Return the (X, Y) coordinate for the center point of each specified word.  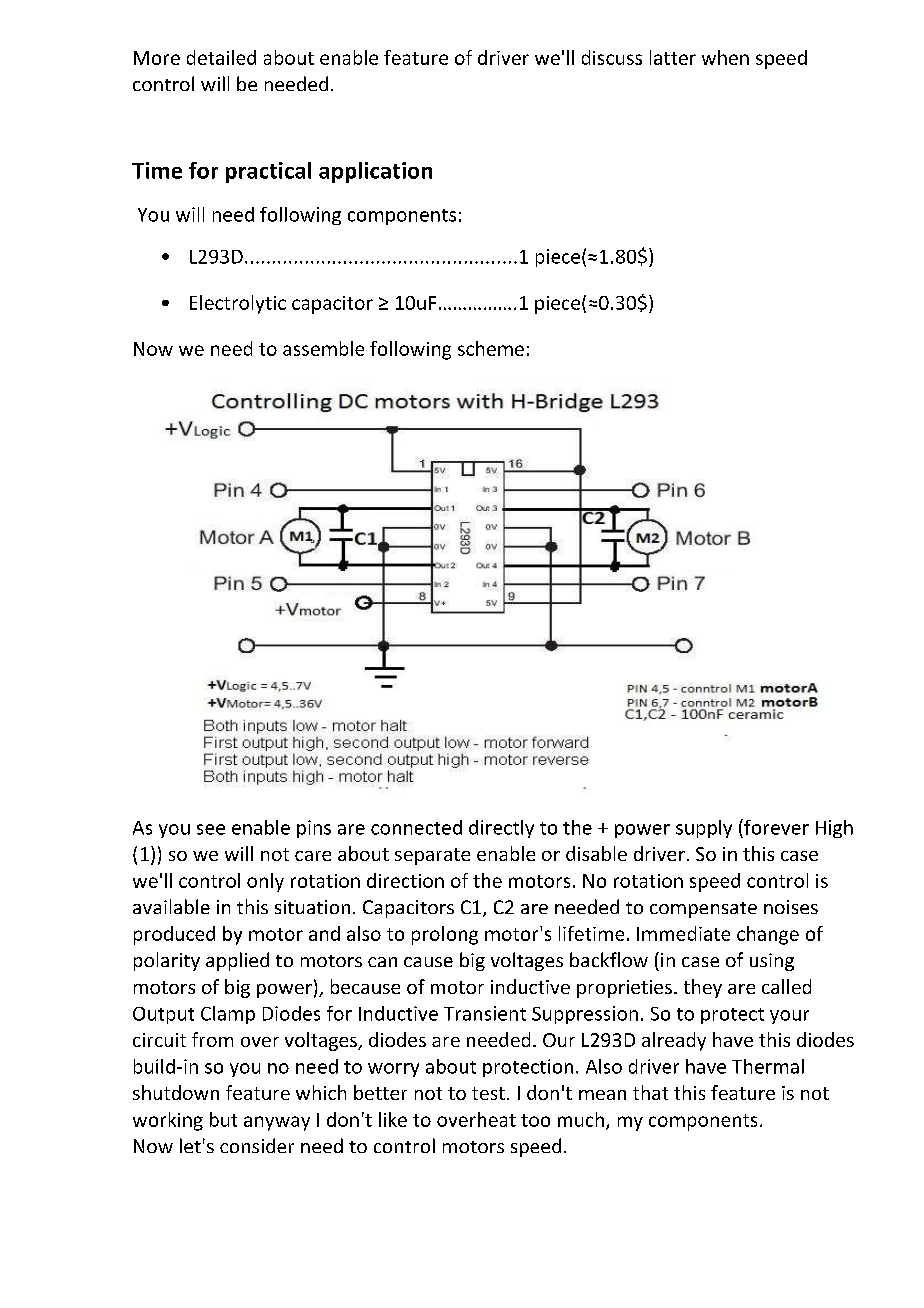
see (211, 829)
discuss (612, 57)
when (725, 57)
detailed (221, 57)
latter (673, 57)
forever (775, 827)
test (488, 1093)
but (223, 1119)
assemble (323, 348)
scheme (491, 348)
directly (501, 829)
